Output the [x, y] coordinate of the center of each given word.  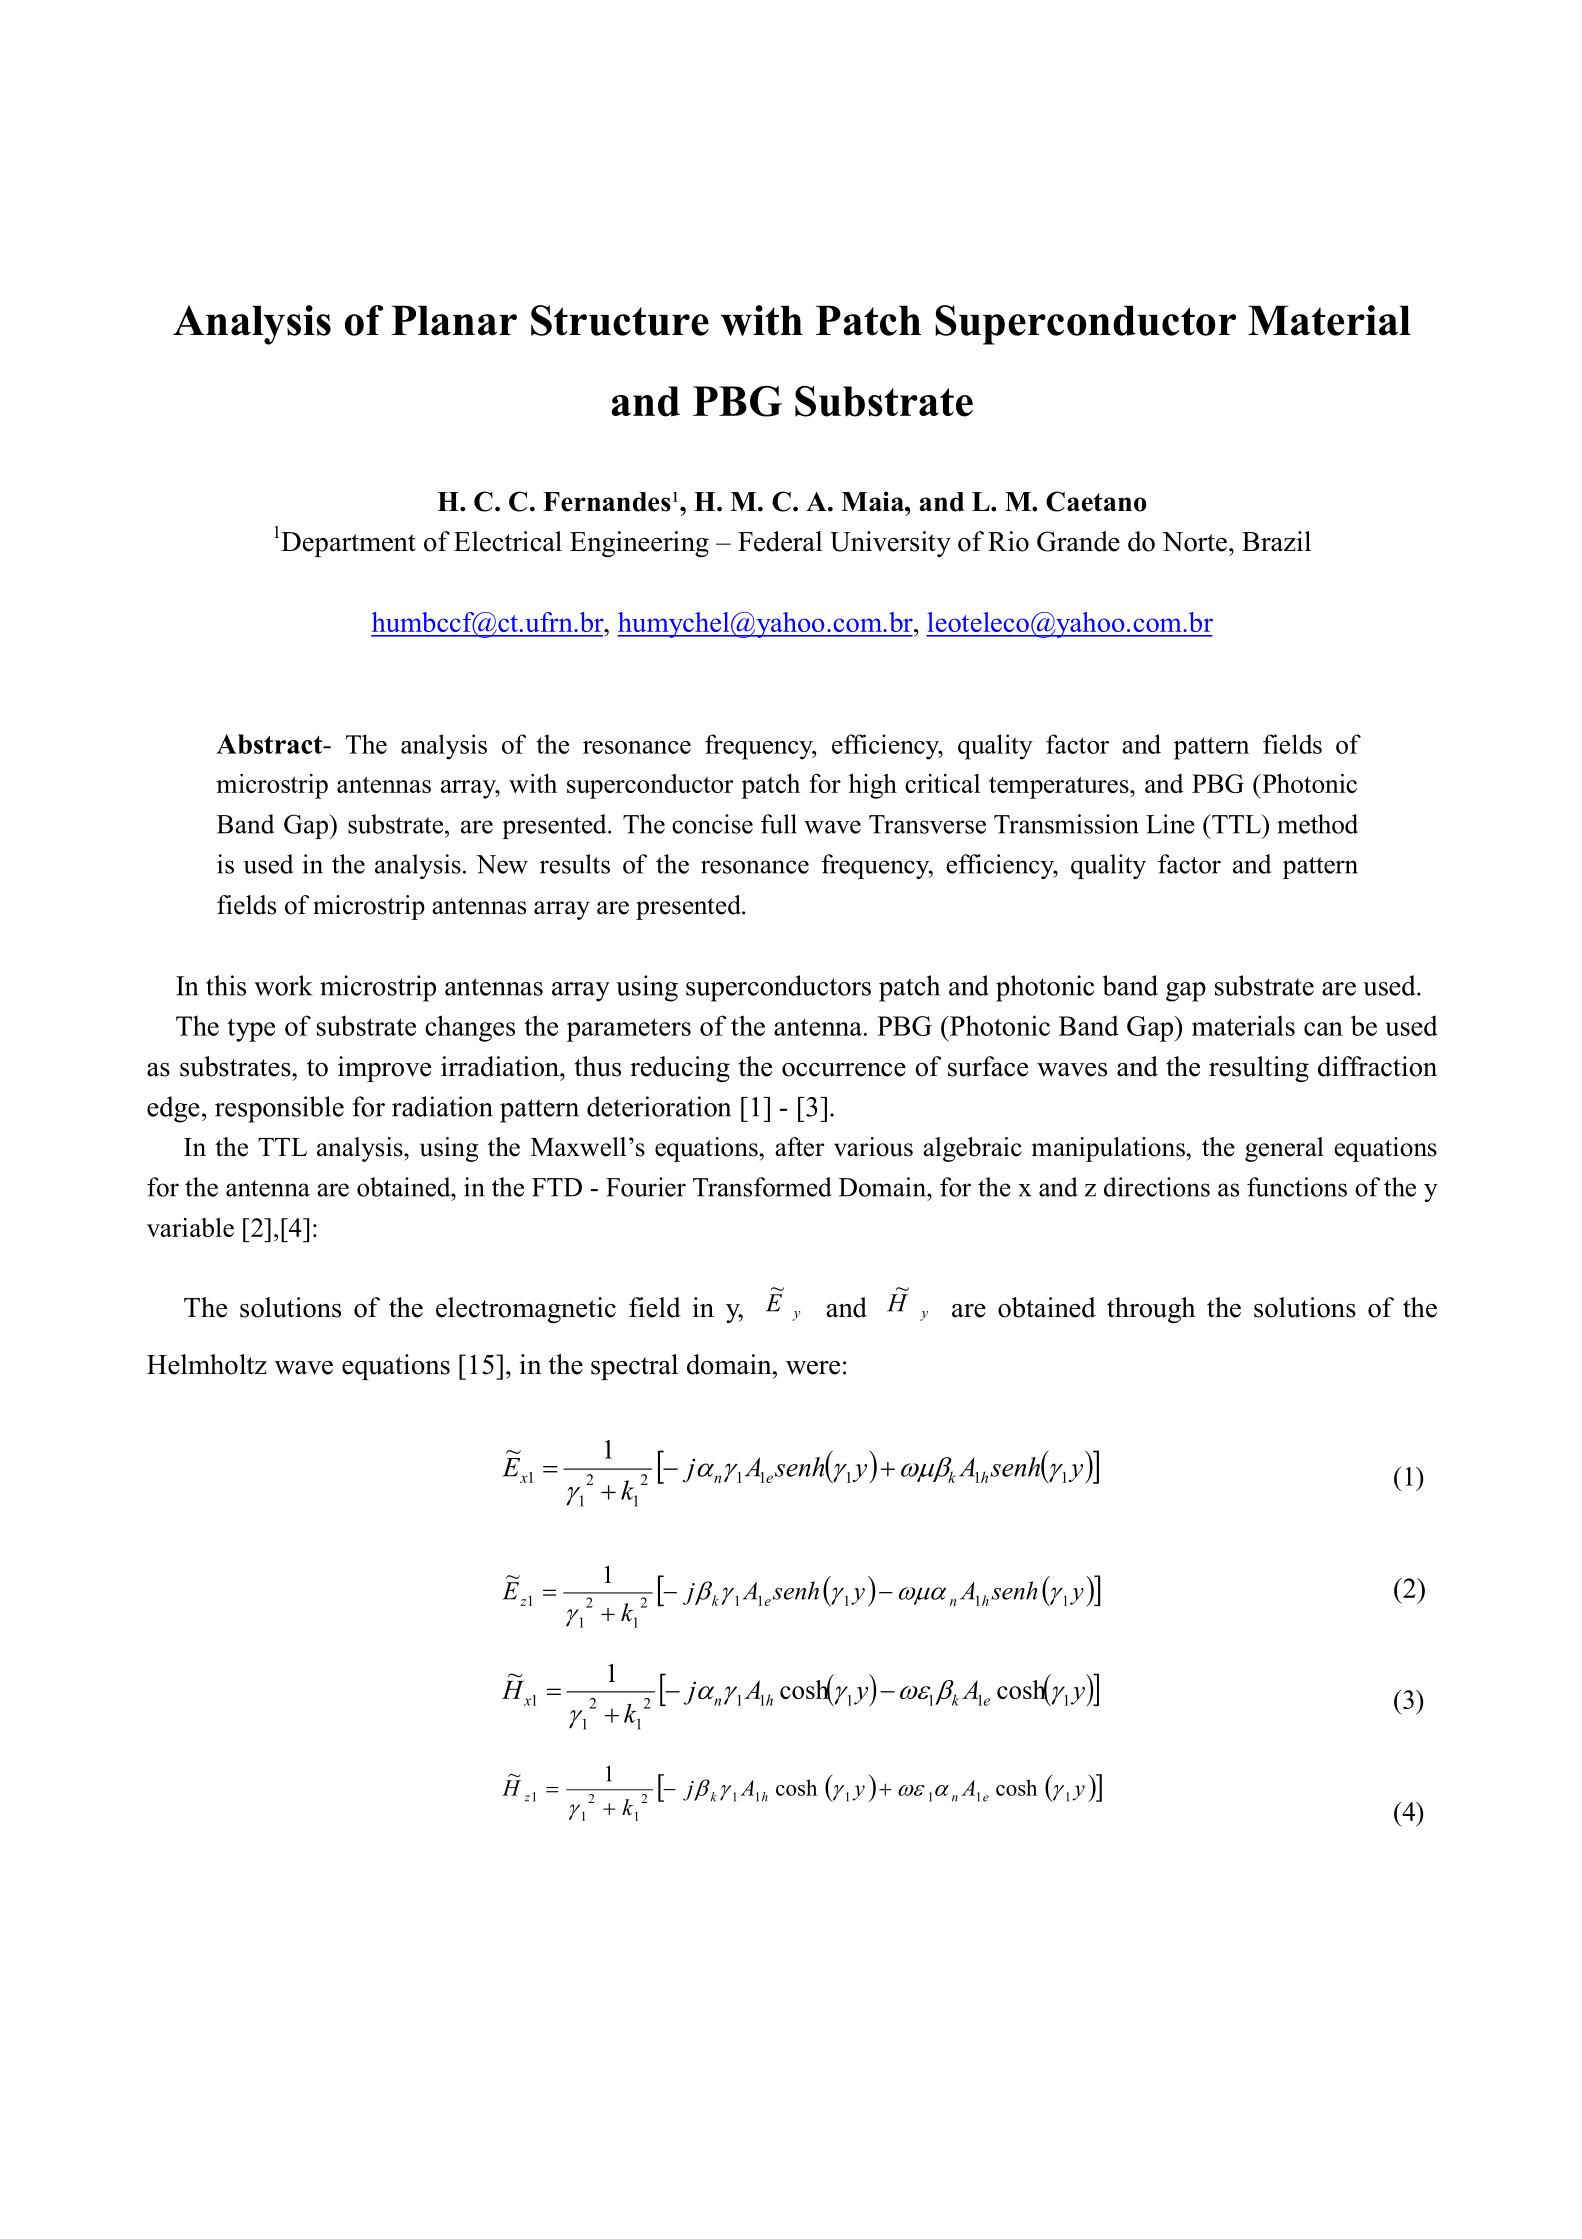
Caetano [1096, 501]
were [813, 1368]
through [1151, 1310]
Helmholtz [207, 1364]
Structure [620, 320]
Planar [454, 320]
